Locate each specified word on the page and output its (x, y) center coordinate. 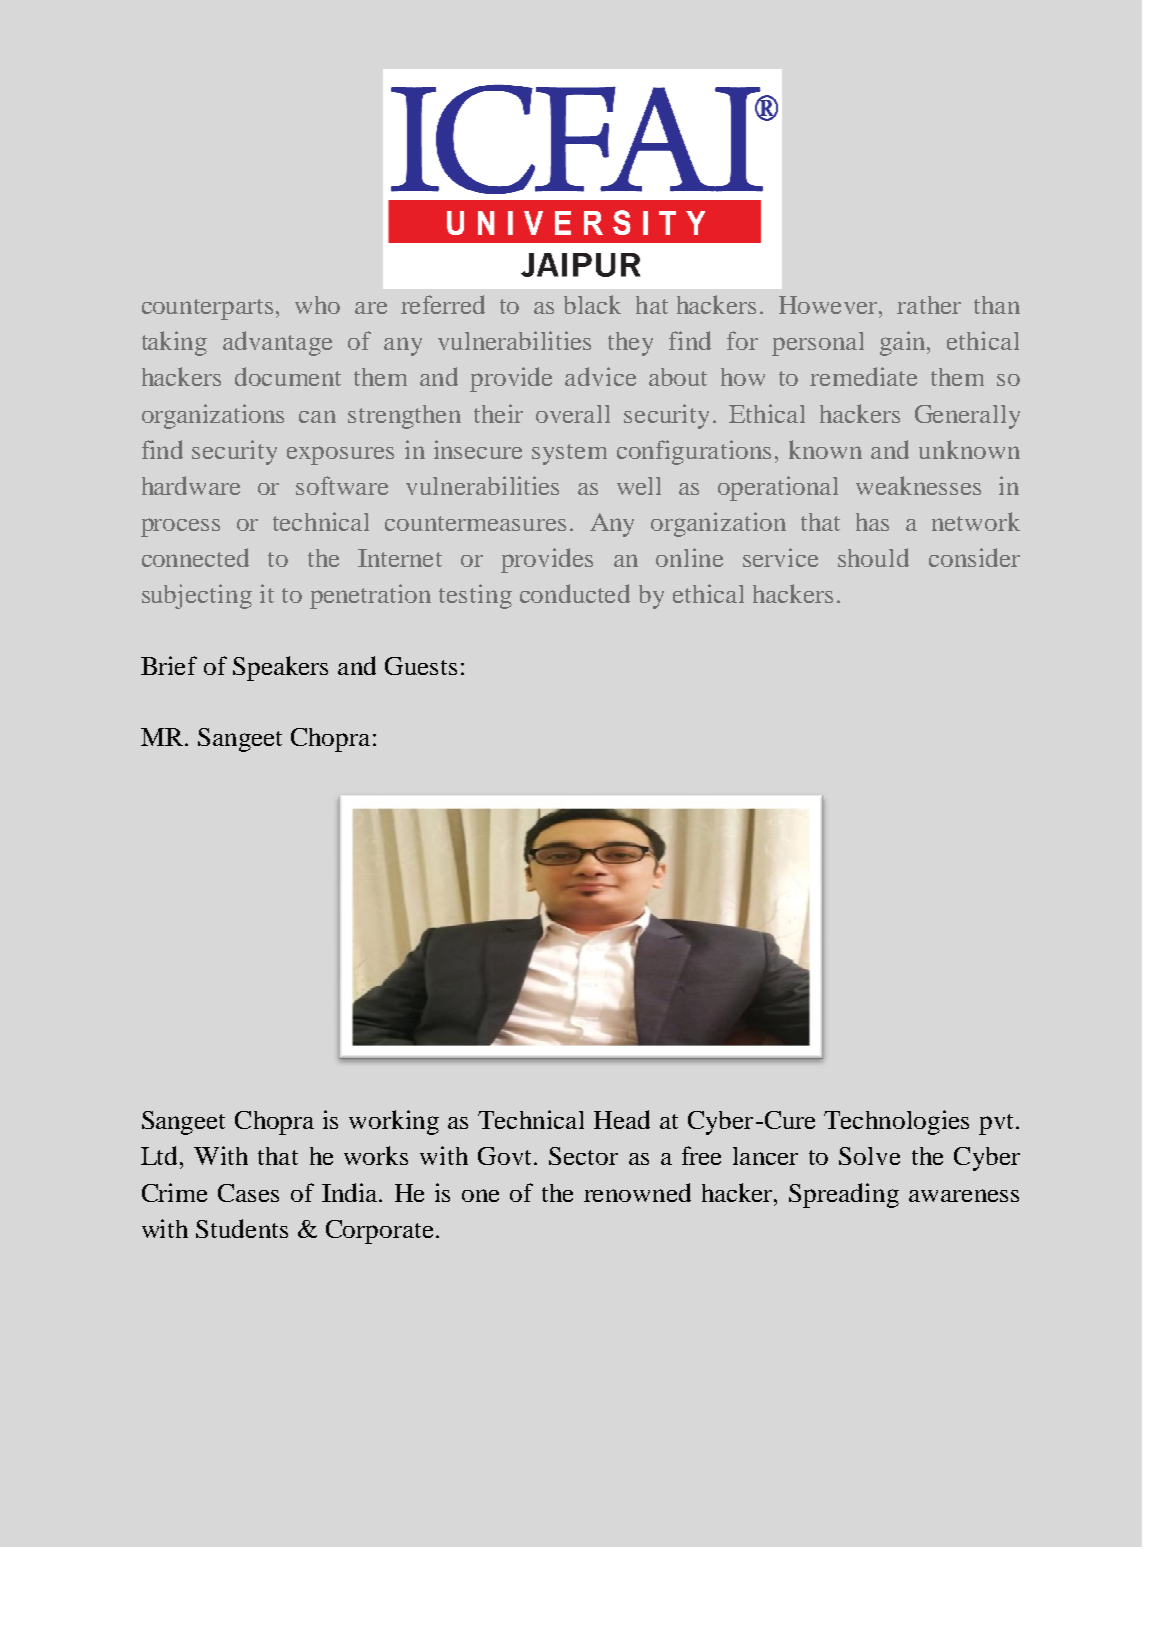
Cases (248, 1193)
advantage (277, 343)
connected (195, 557)
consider (974, 557)
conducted (575, 593)
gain (904, 343)
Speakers (280, 668)
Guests (421, 666)
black (592, 304)
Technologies (896, 1122)
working (394, 1122)
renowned (637, 1192)
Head (622, 1119)
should (873, 557)
